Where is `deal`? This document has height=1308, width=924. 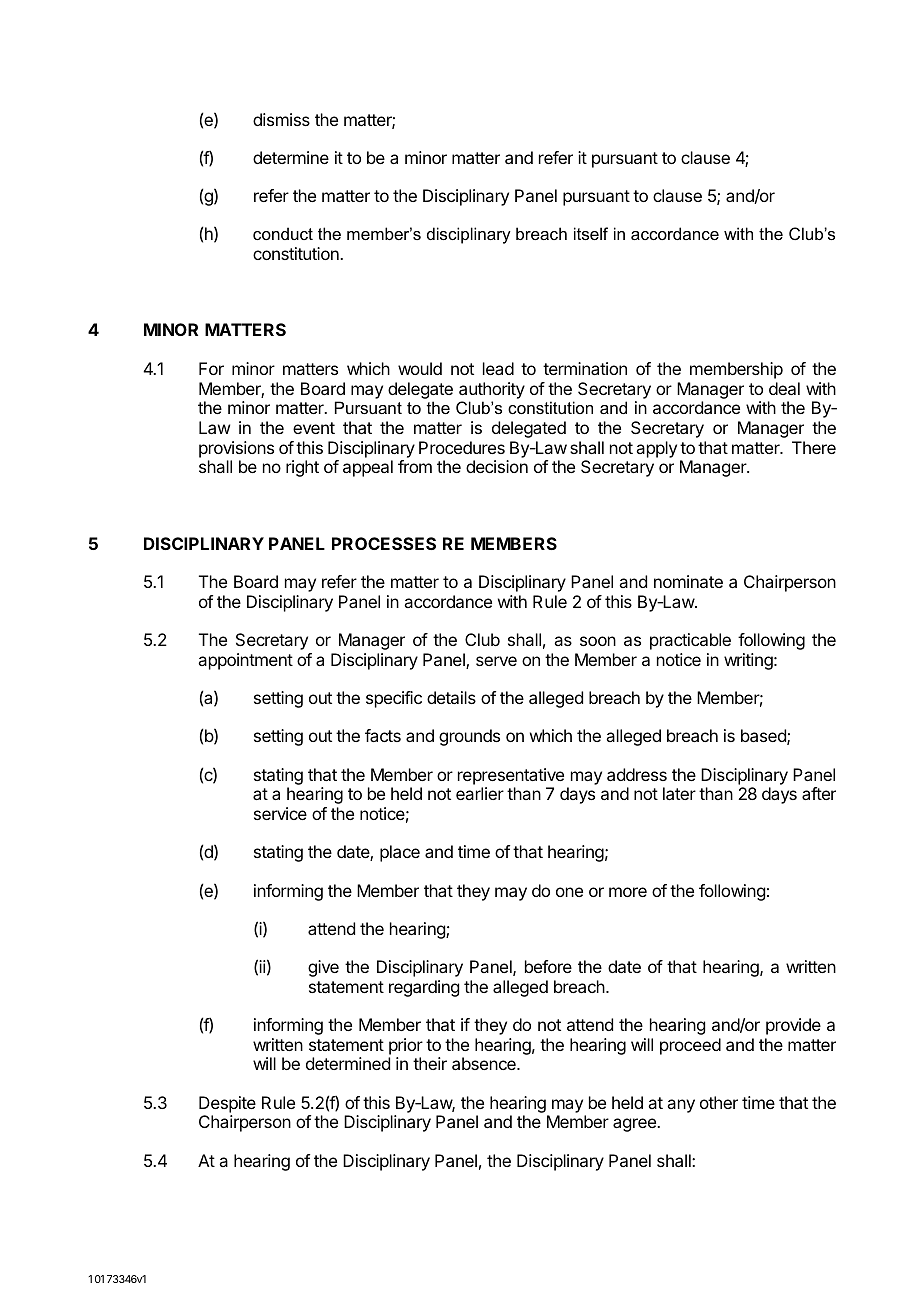 deal is located at coordinates (784, 388).
